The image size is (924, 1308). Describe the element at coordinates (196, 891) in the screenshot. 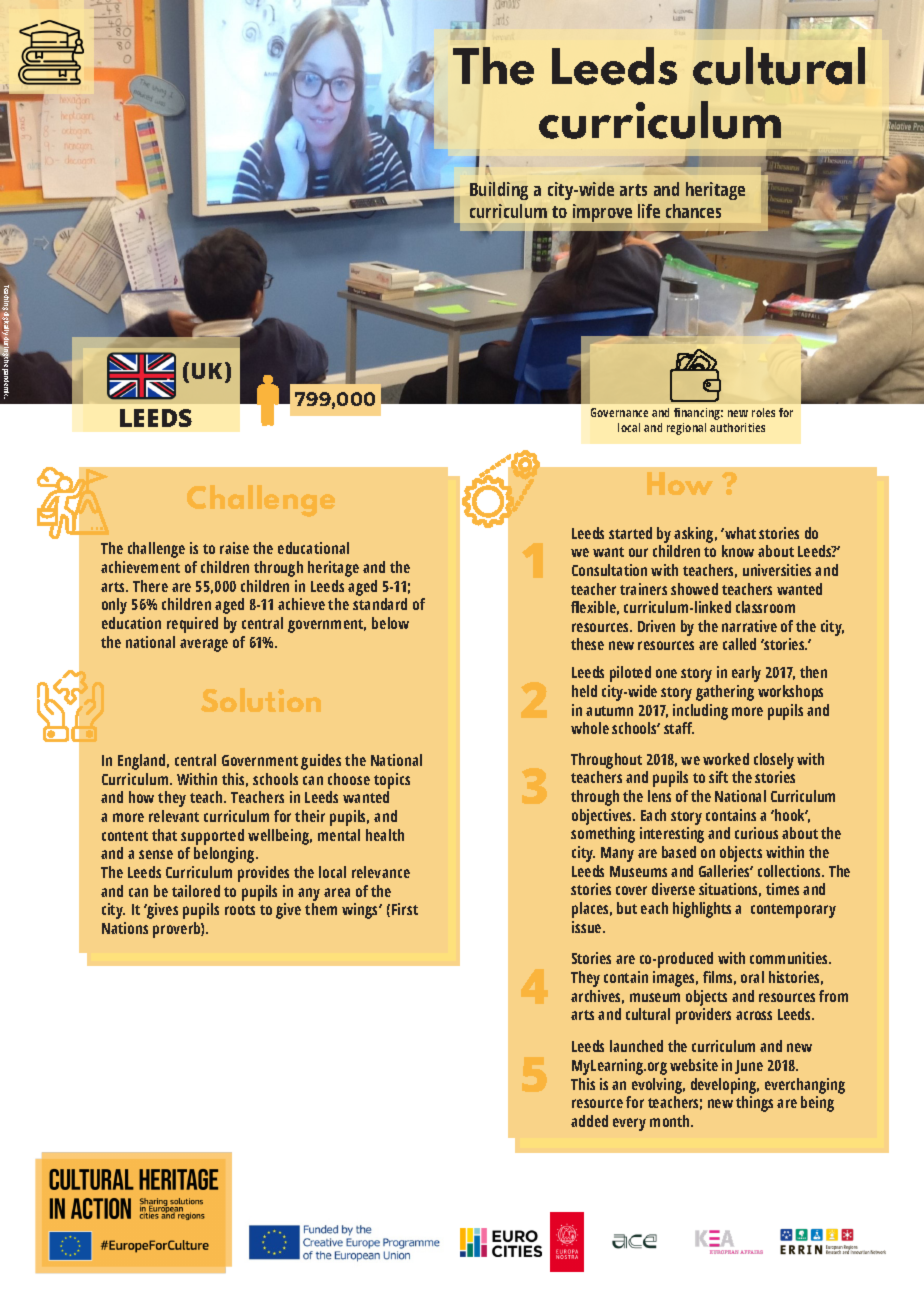

I see `tailored` at that location.
